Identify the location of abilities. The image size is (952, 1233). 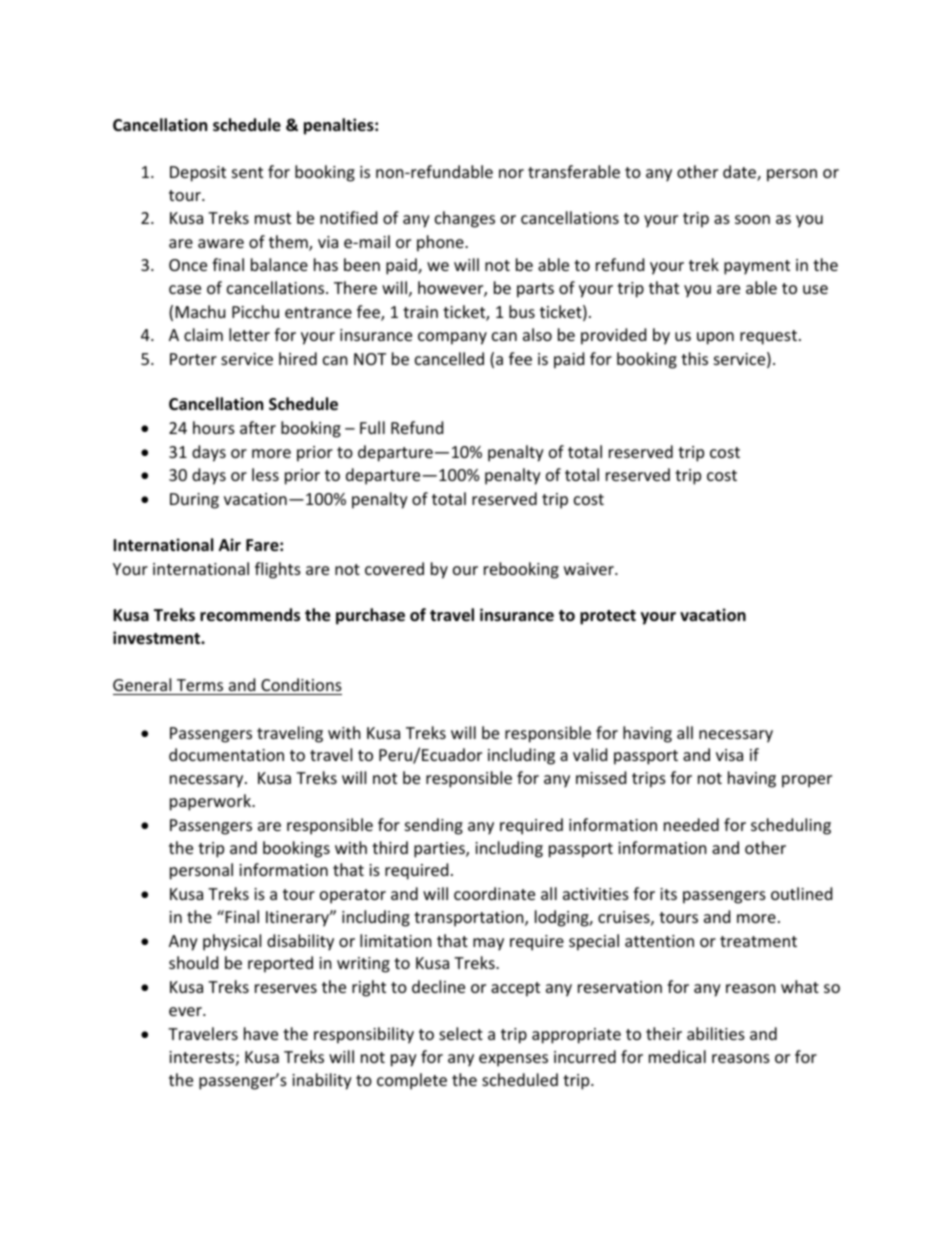
(716, 1033).
